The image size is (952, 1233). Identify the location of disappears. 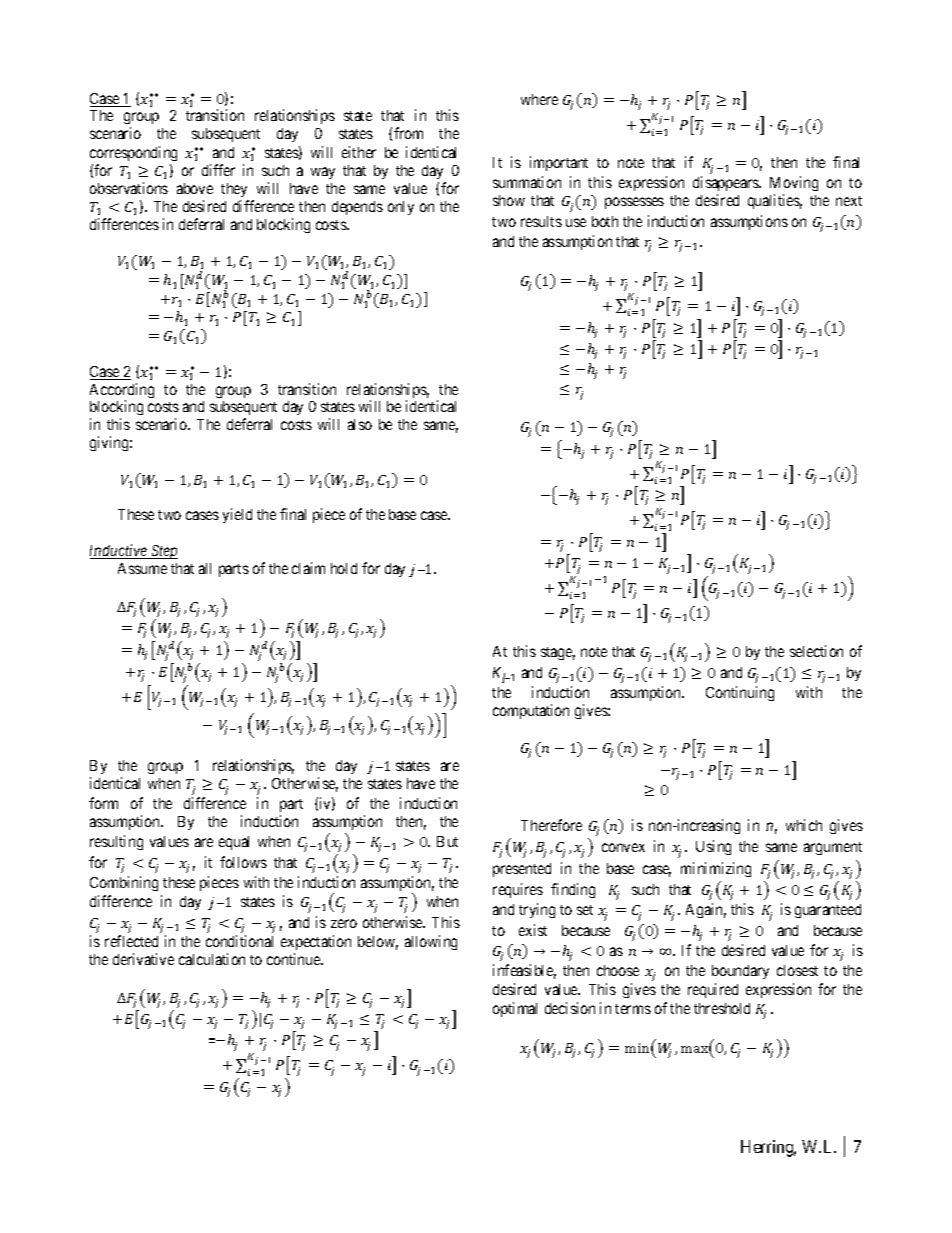
(726, 183).
